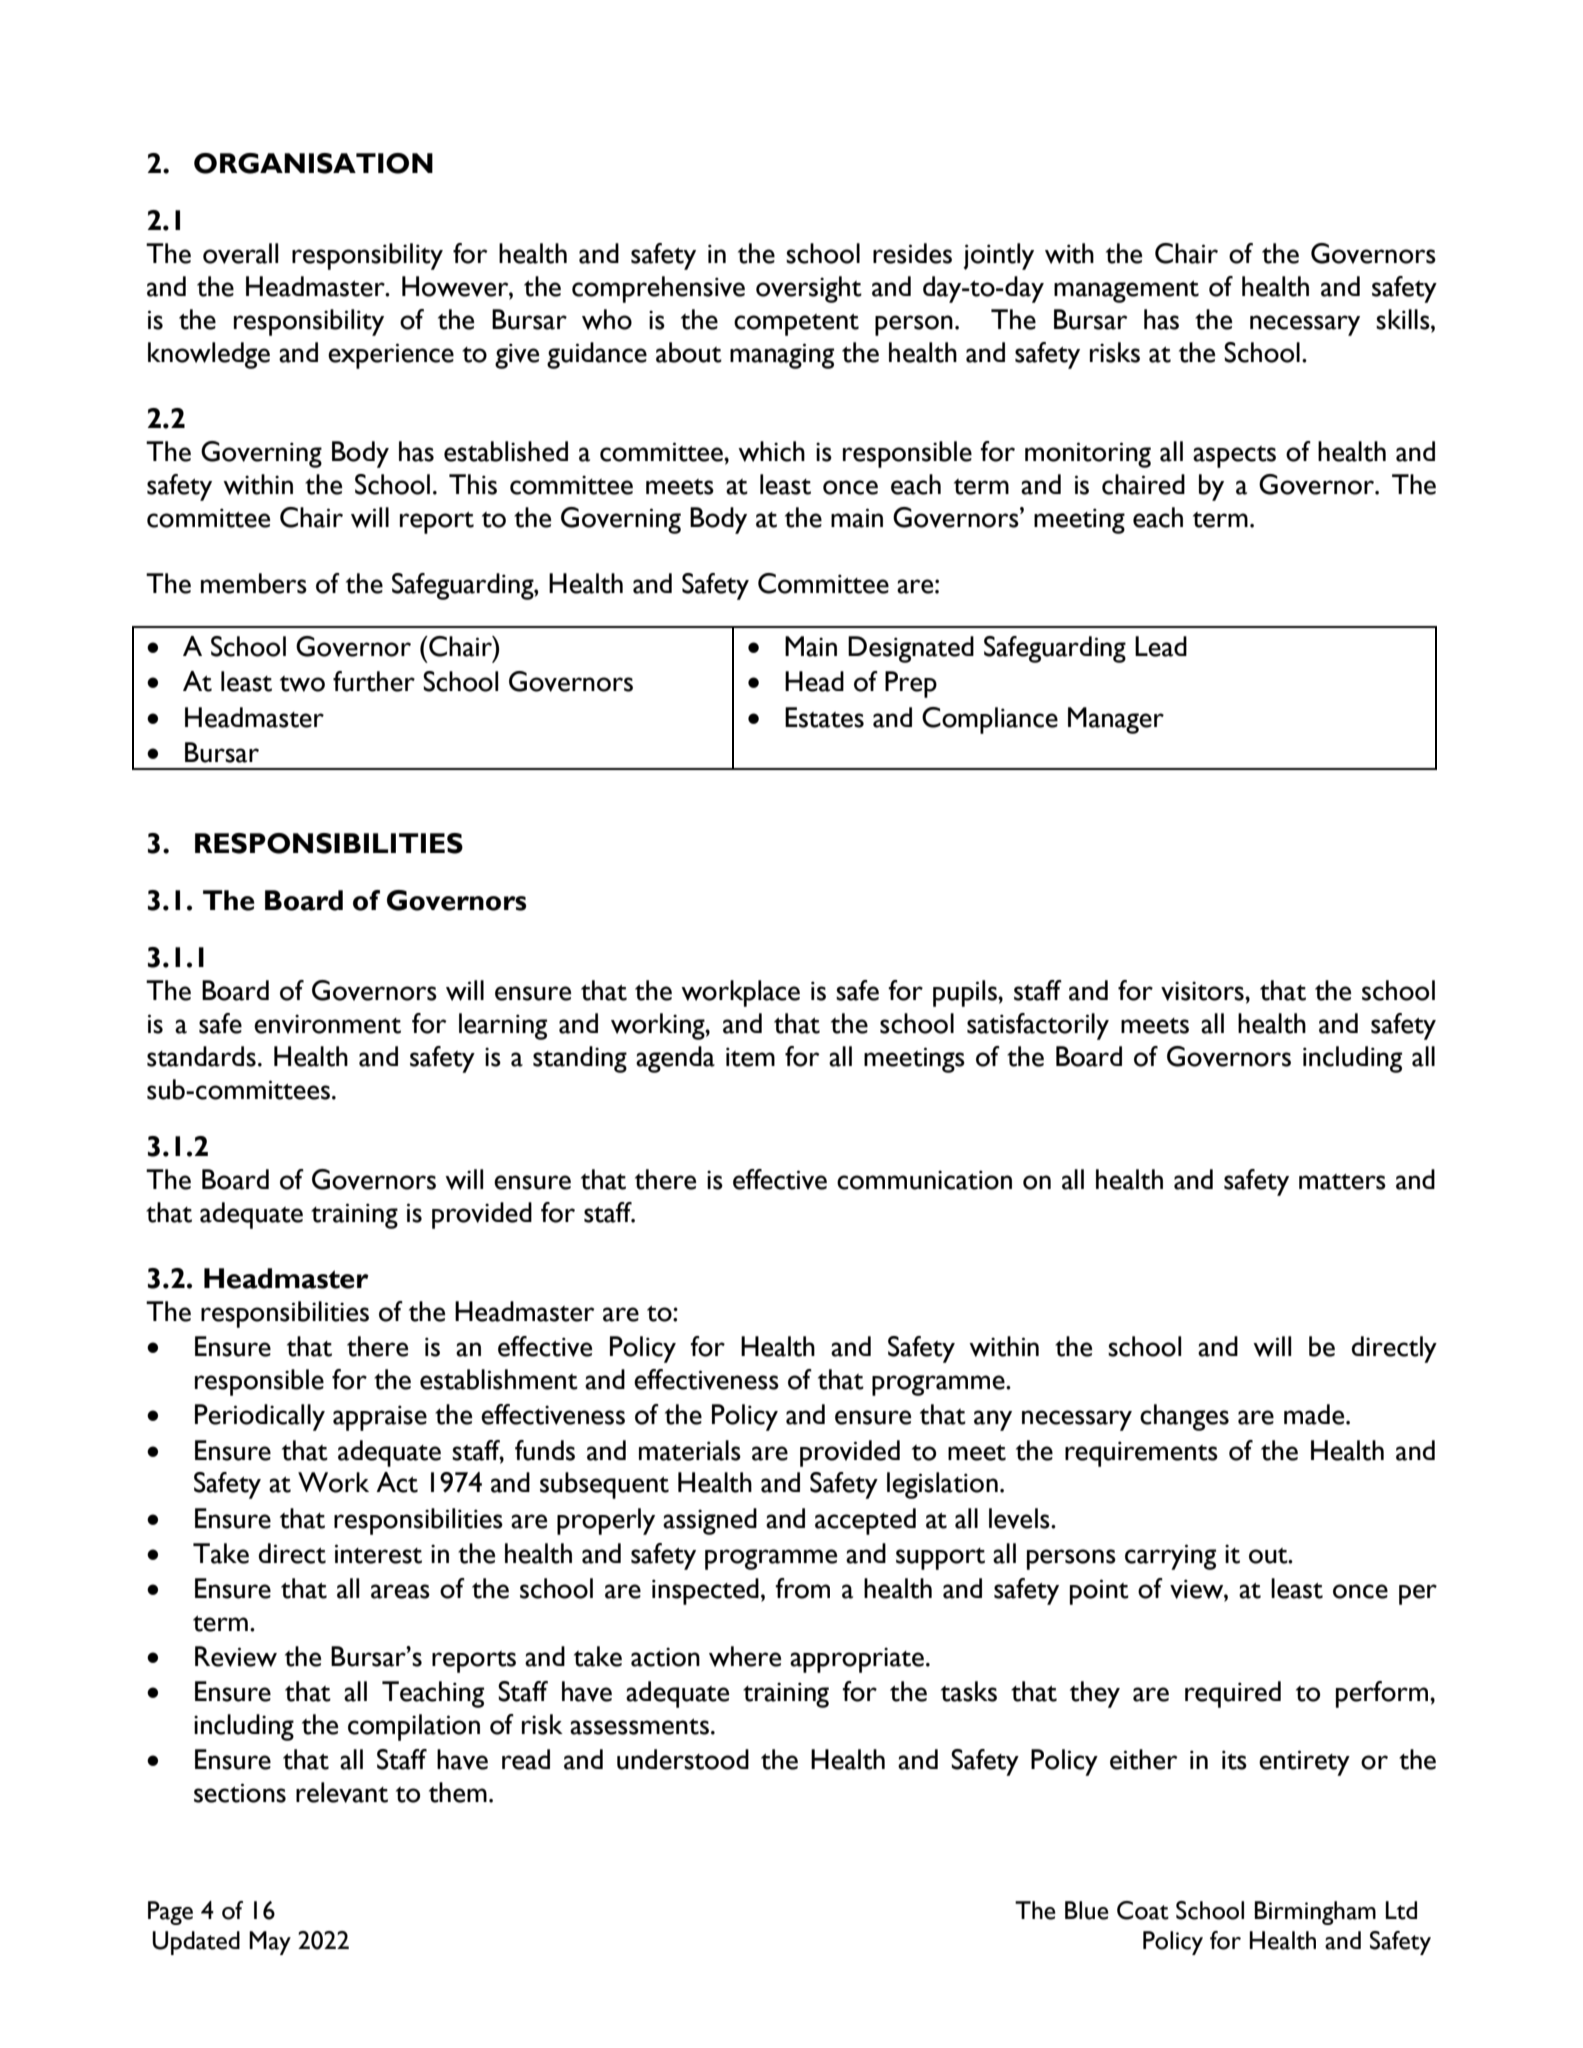 The width and height of the screenshot is (1583, 2048). I want to click on understood, so click(683, 1759).
